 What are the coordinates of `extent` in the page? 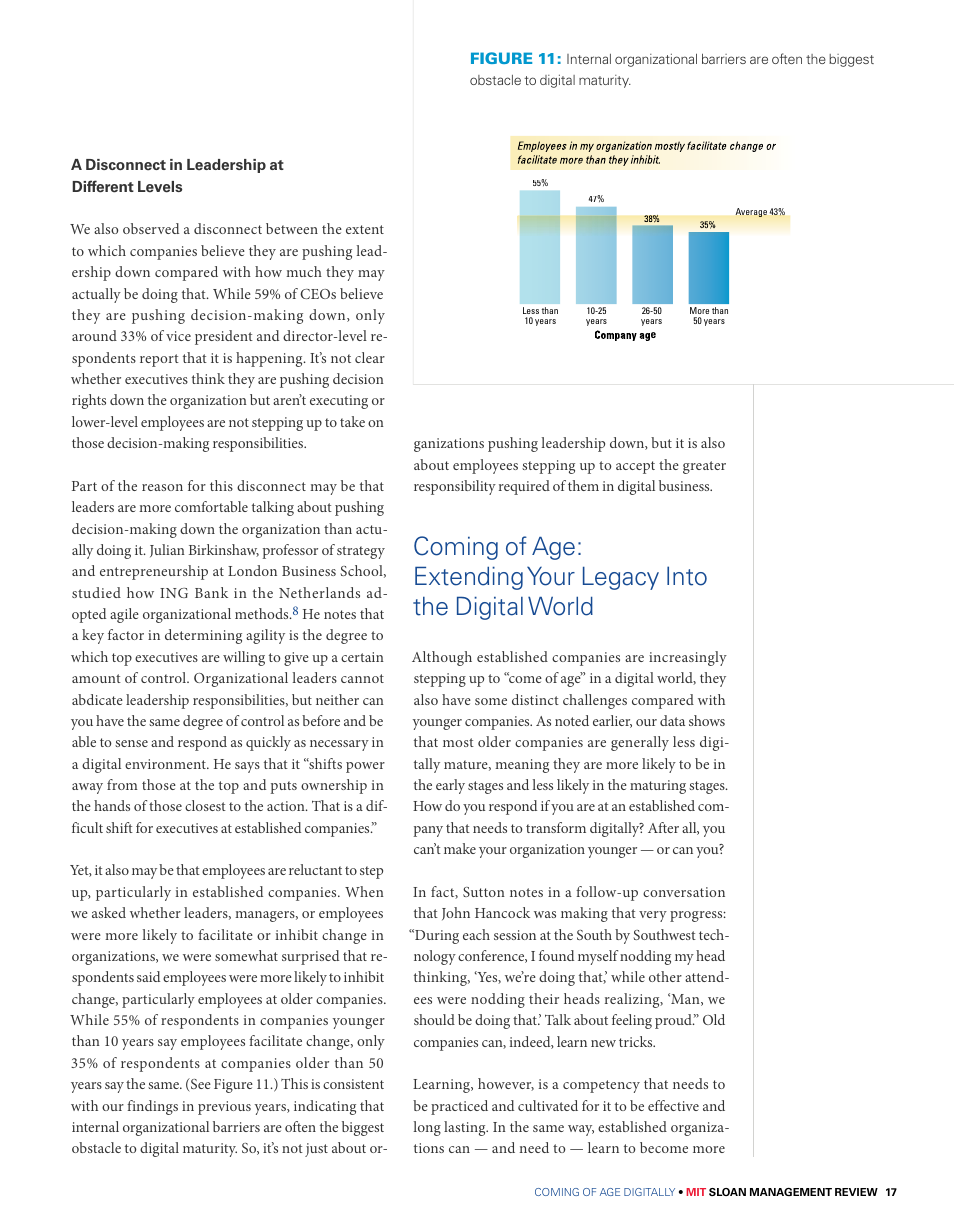 It's located at (365, 229).
